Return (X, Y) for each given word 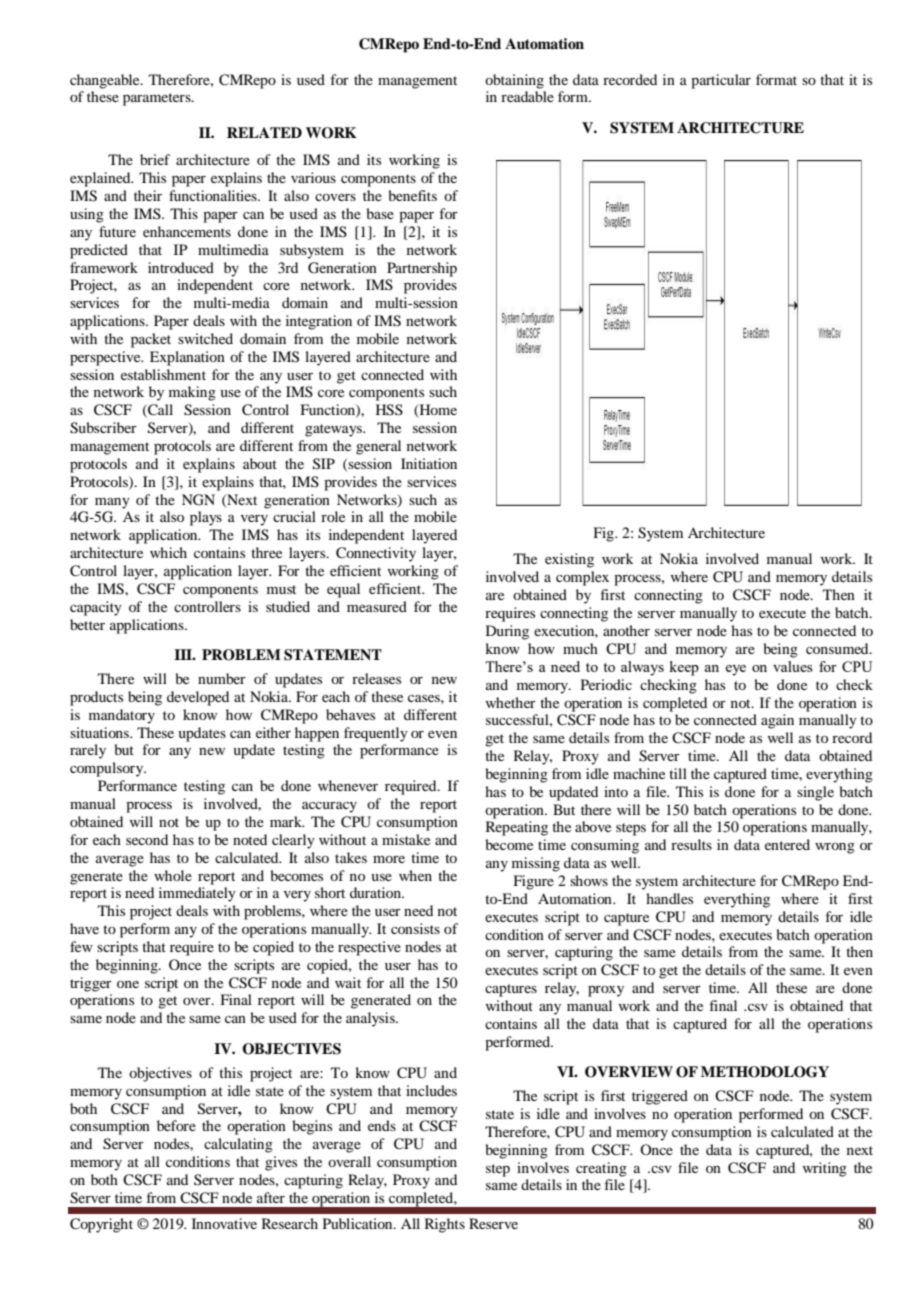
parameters (158, 99)
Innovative (224, 1223)
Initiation (429, 463)
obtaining (514, 81)
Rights (445, 1225)
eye (735, 670)
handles (669, 898)
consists (415, 928)
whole (173, 875)
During (507, 632)
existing (569, 560)
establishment (163, 374)
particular (721, 81)
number (222, 678)
